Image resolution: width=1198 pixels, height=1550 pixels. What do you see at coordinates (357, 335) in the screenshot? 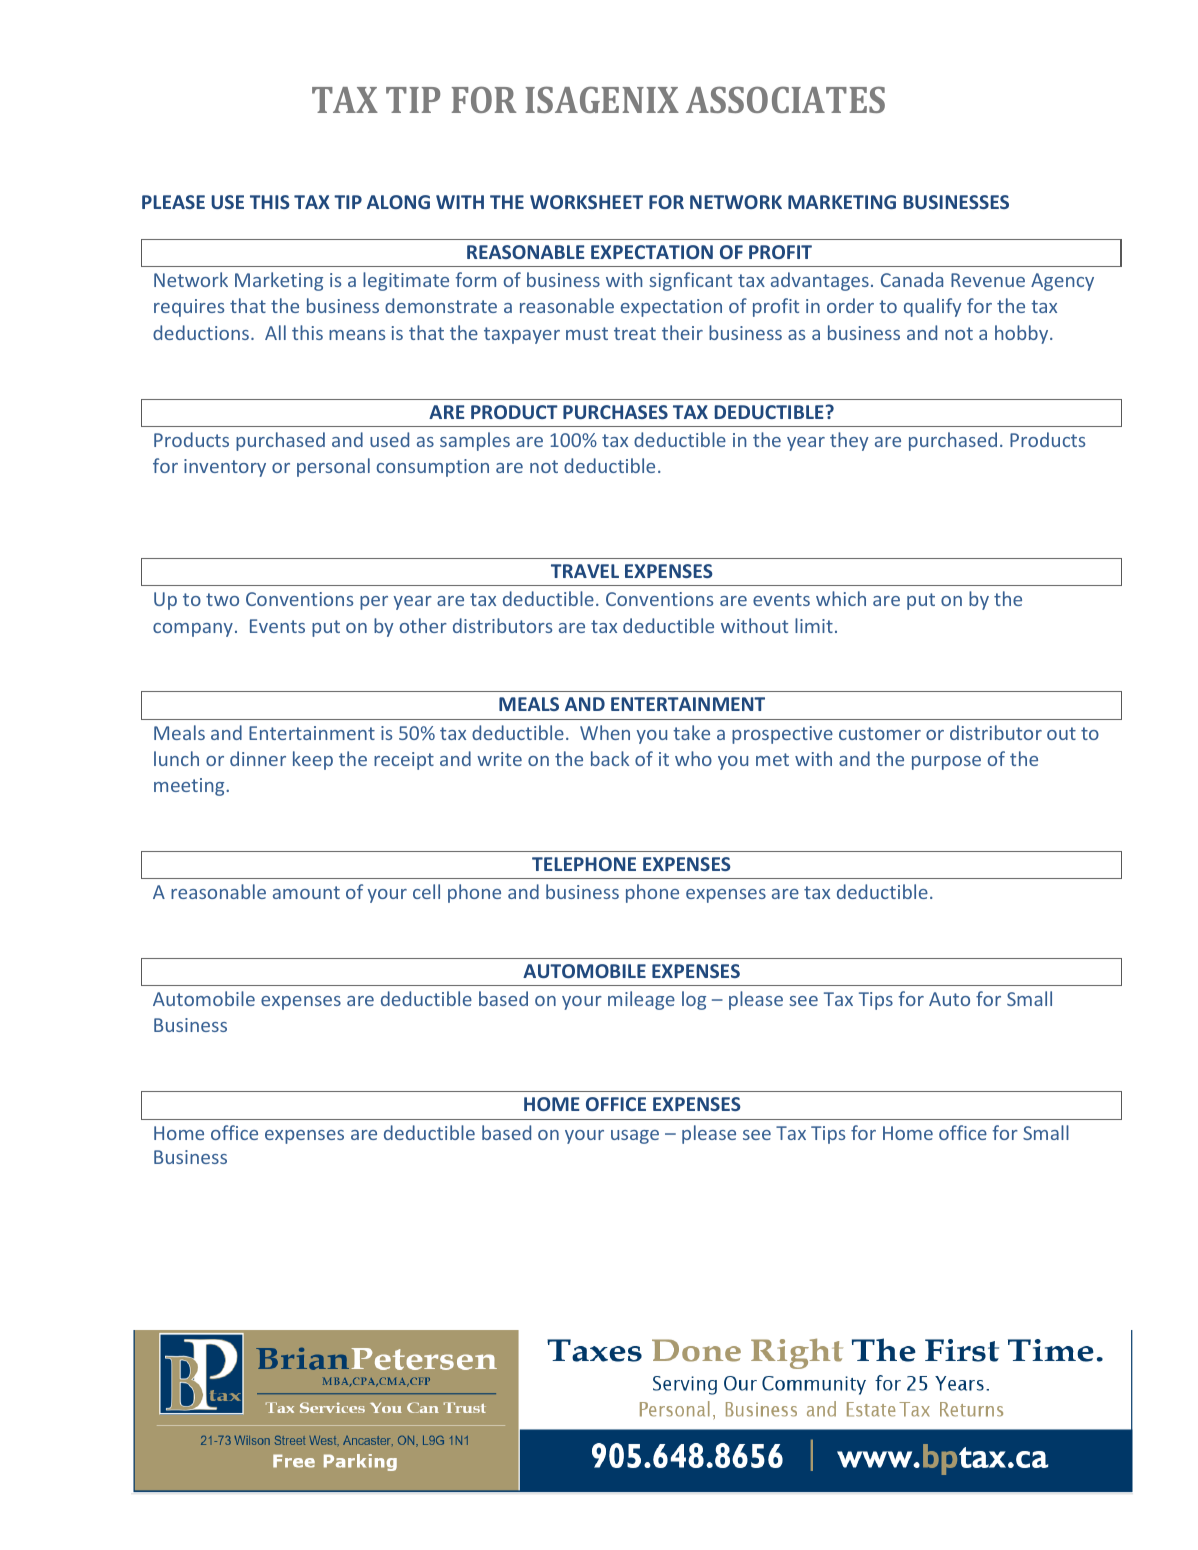
I see `means` at bounding box center [357, 335].
